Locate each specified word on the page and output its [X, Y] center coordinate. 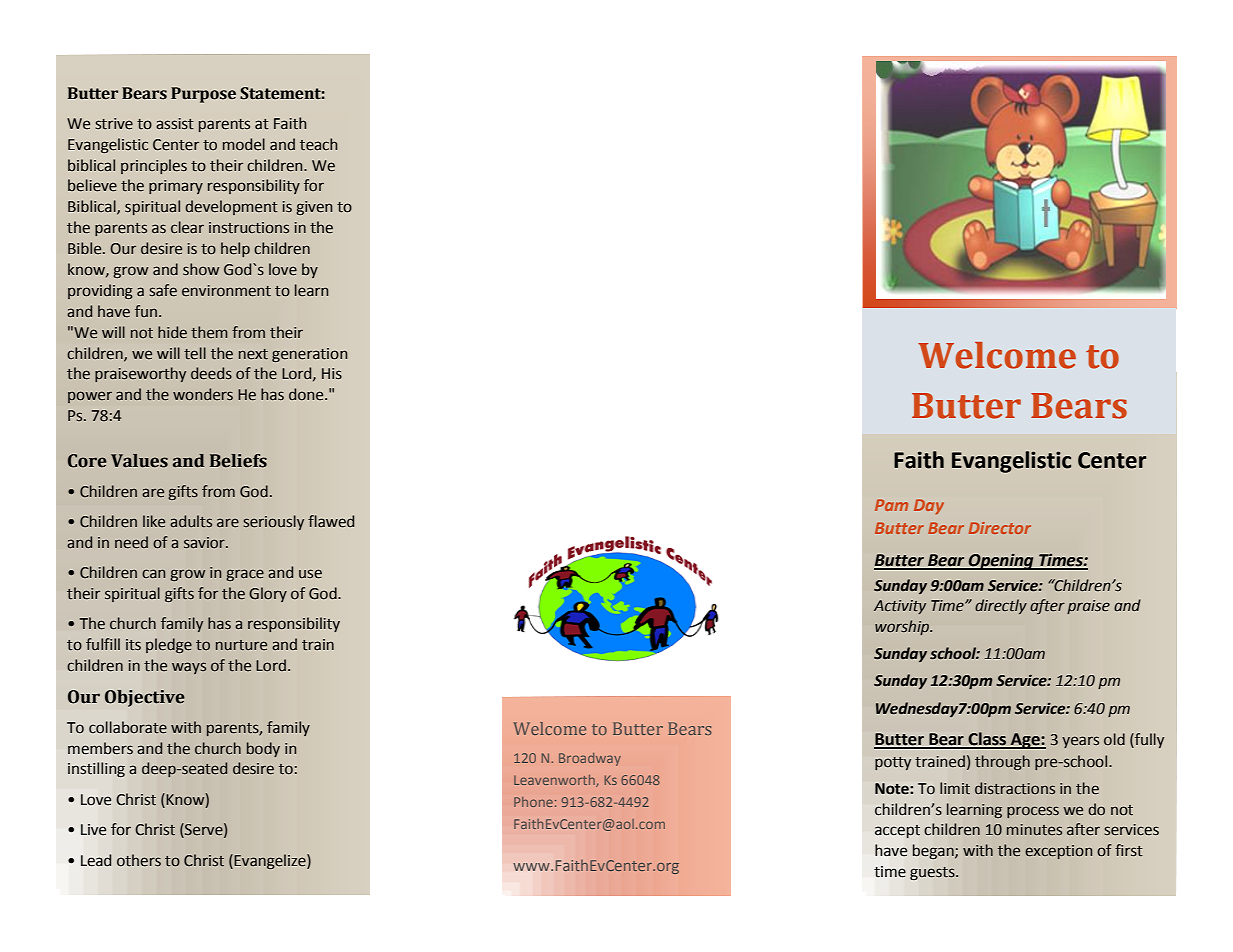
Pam [891, 505]
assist [175, 124]
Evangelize [270, 861]
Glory [268, 594]
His [332, 374]
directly [1001, 606]
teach [318, 144]
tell [195, 353]
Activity [900, 607]
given [314, 208]
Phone [533, 802]
